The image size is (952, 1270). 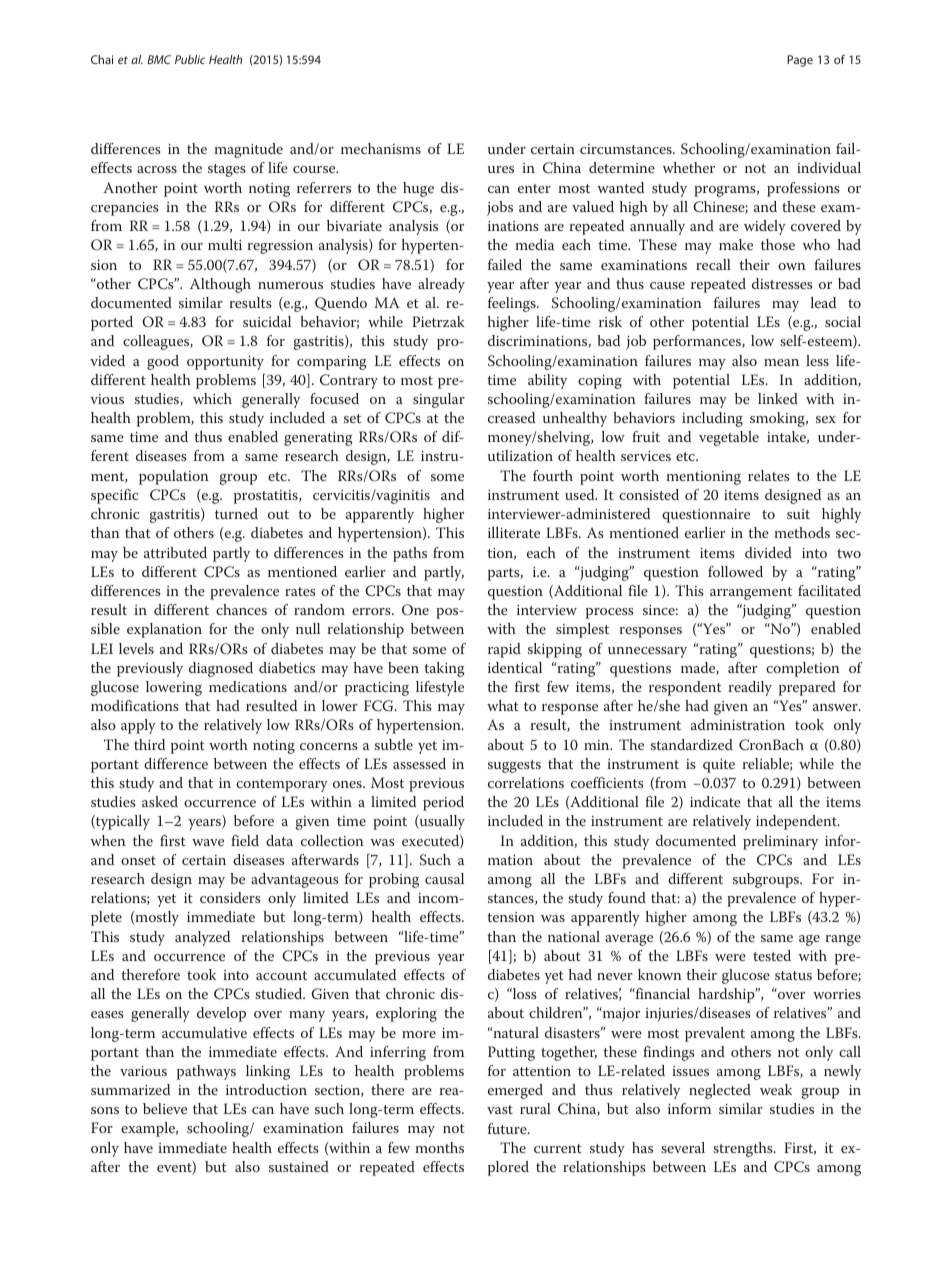 I want to click on mechanisms, so click(x=381, y=148).
